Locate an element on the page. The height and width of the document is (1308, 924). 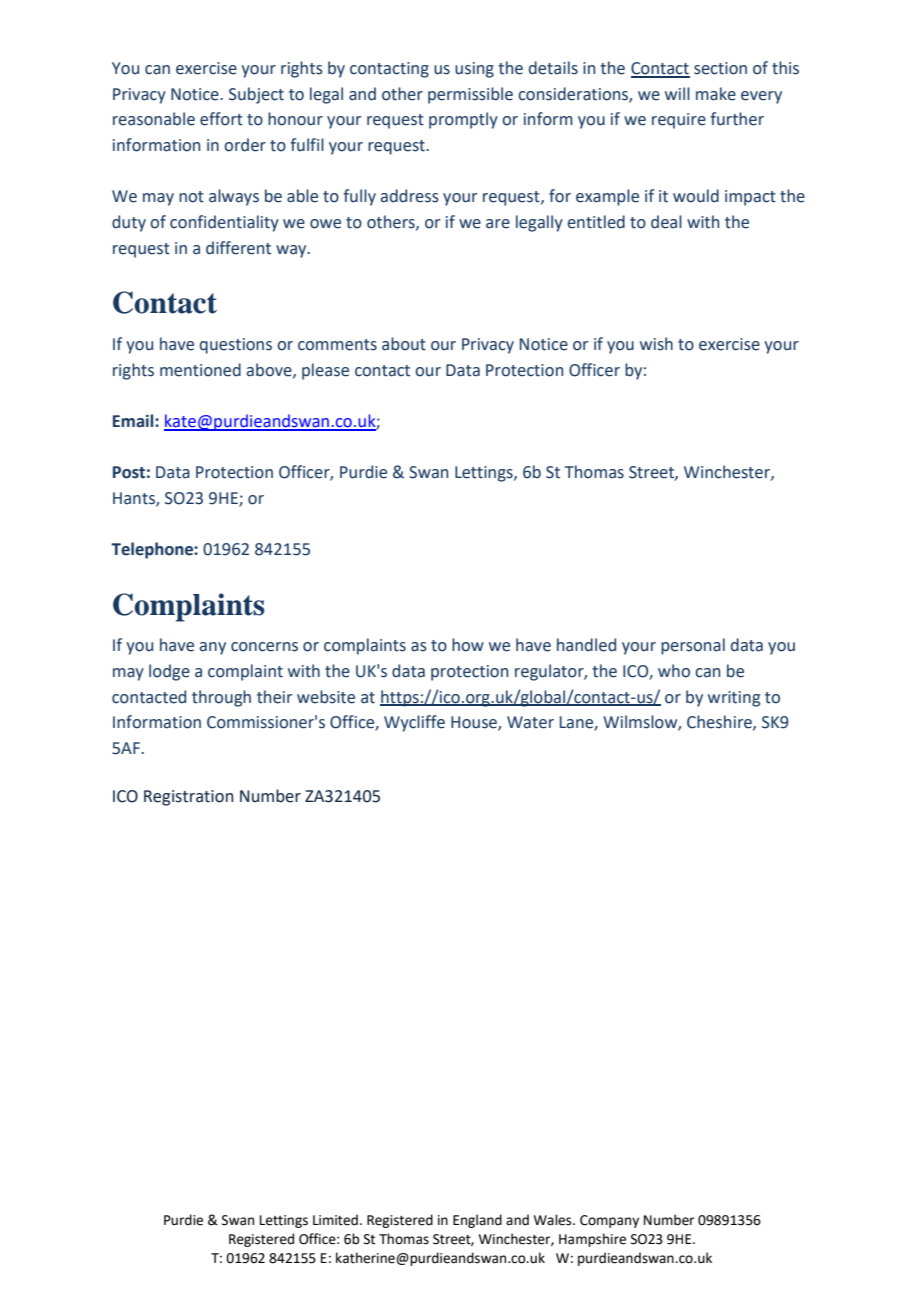
Company is located at coordinates (609, 1221).
